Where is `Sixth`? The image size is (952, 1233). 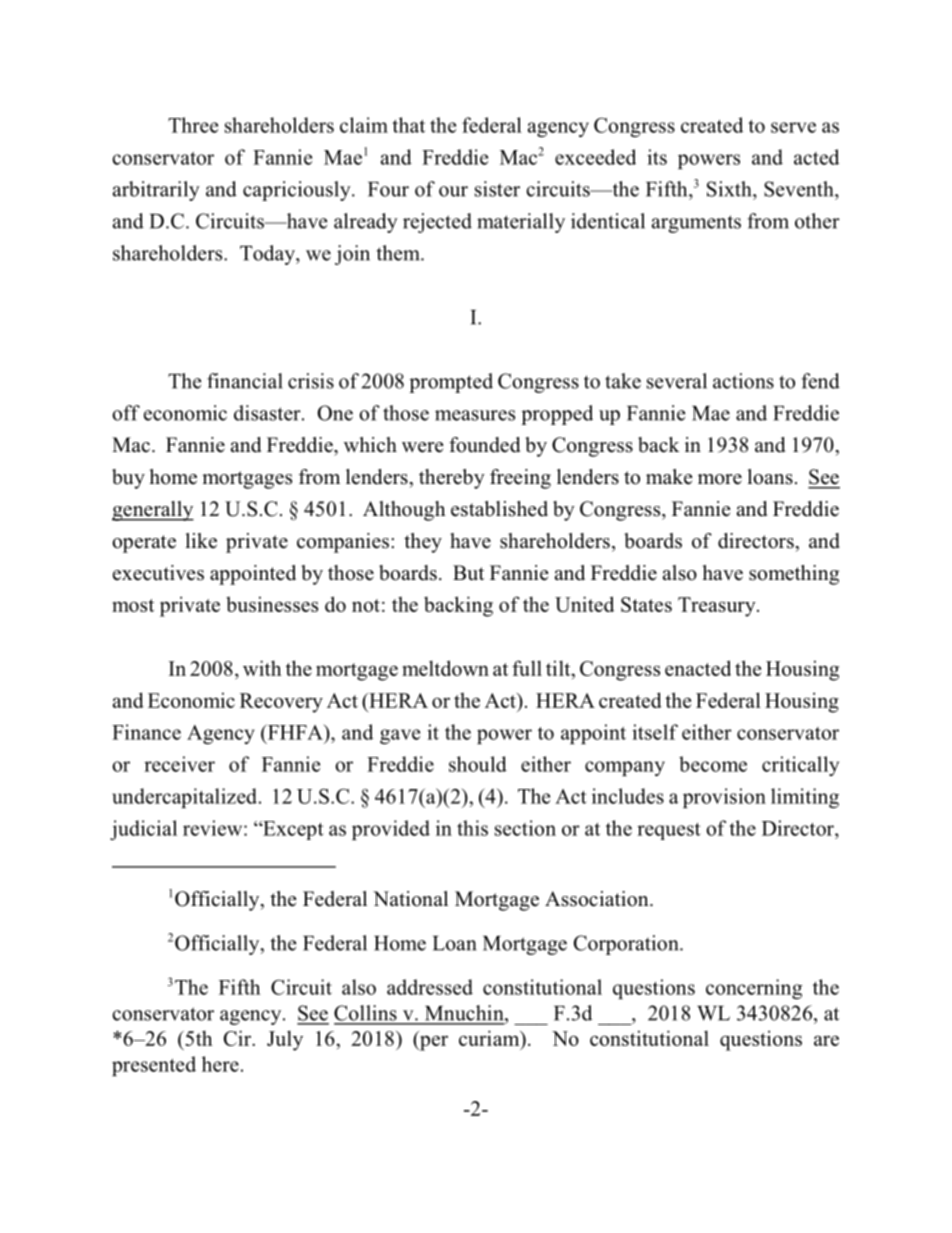 Sixth is located at coordinates (730, 189).
